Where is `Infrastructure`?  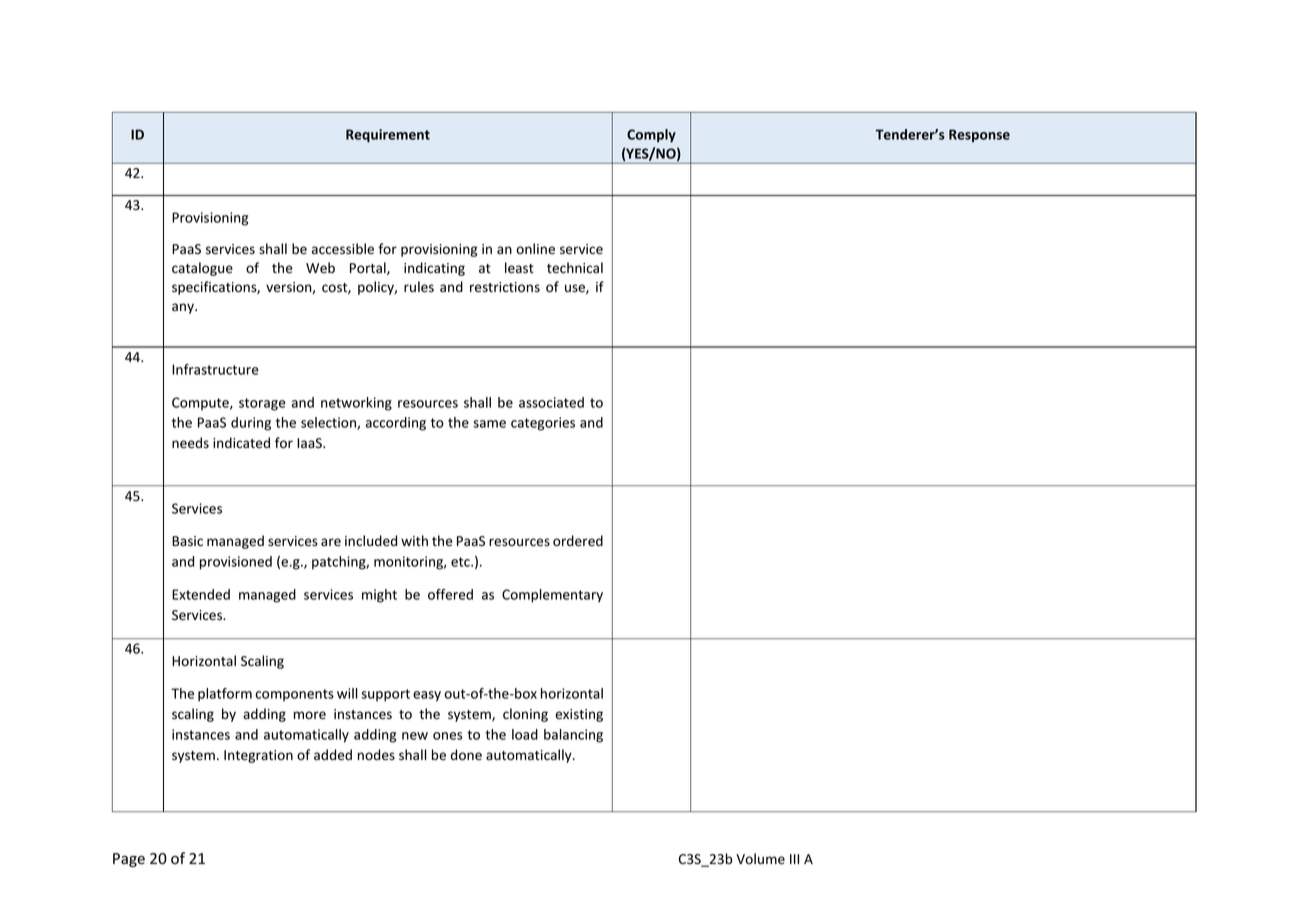 Infrastructure is located at coordinates (215, 369).
